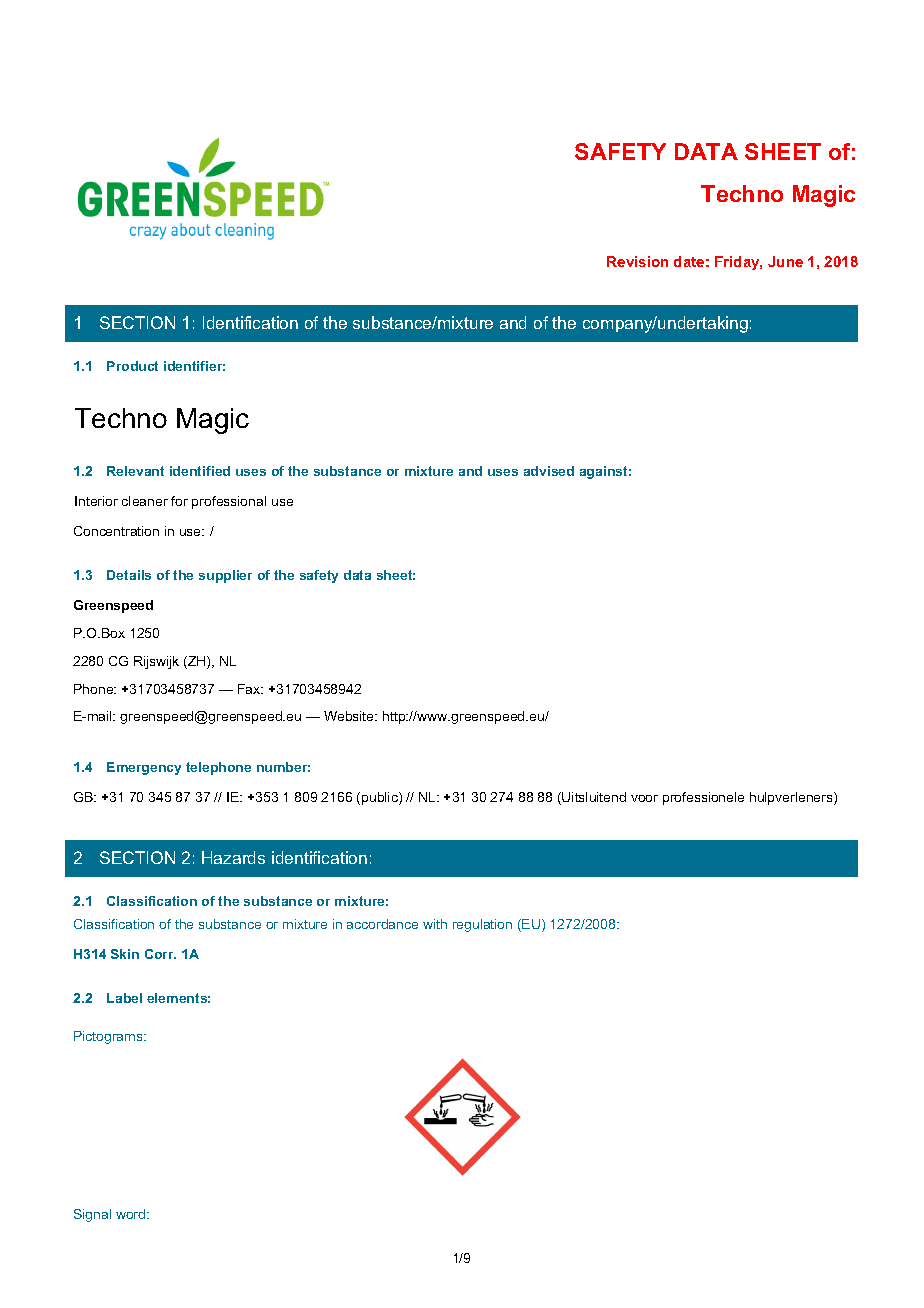 The image size is (924, 1308). What do you see at coordinates (644, 798) in the document?
I see `voor` at bounding box center [644, 798].
